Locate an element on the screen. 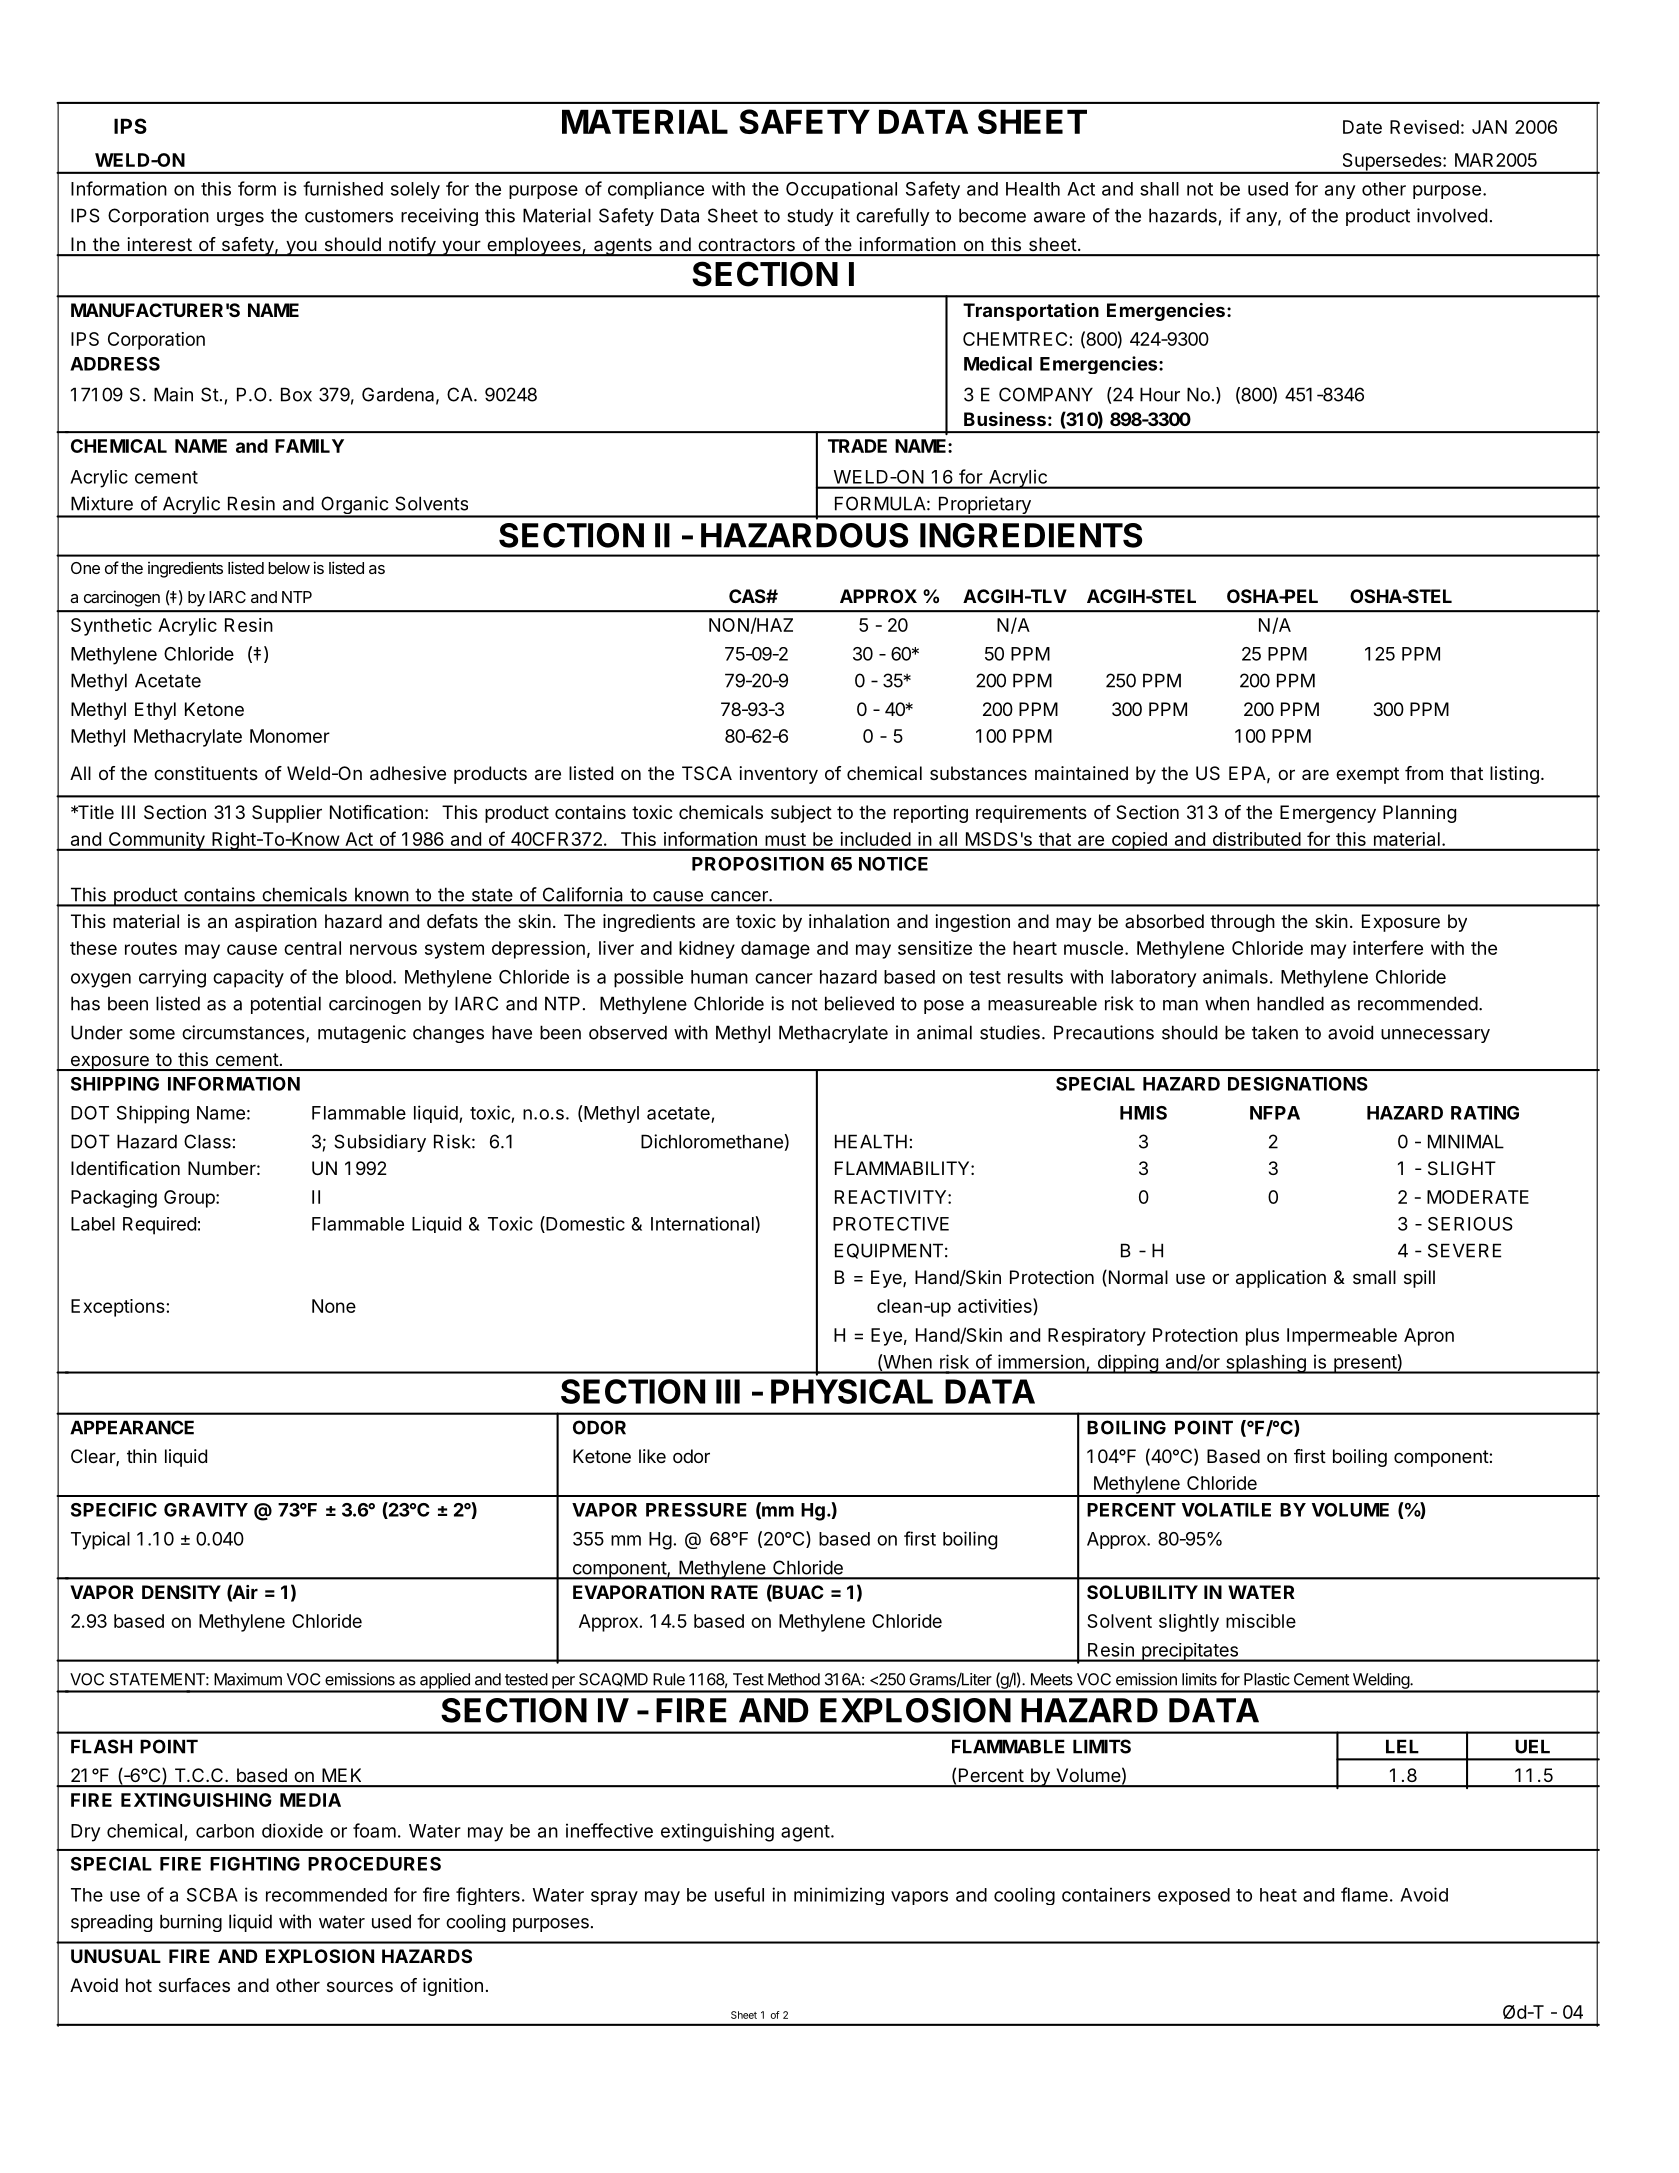 The height and width of the screenshot is (2173, 1679). inventory is located at coordinates (778, 775).
